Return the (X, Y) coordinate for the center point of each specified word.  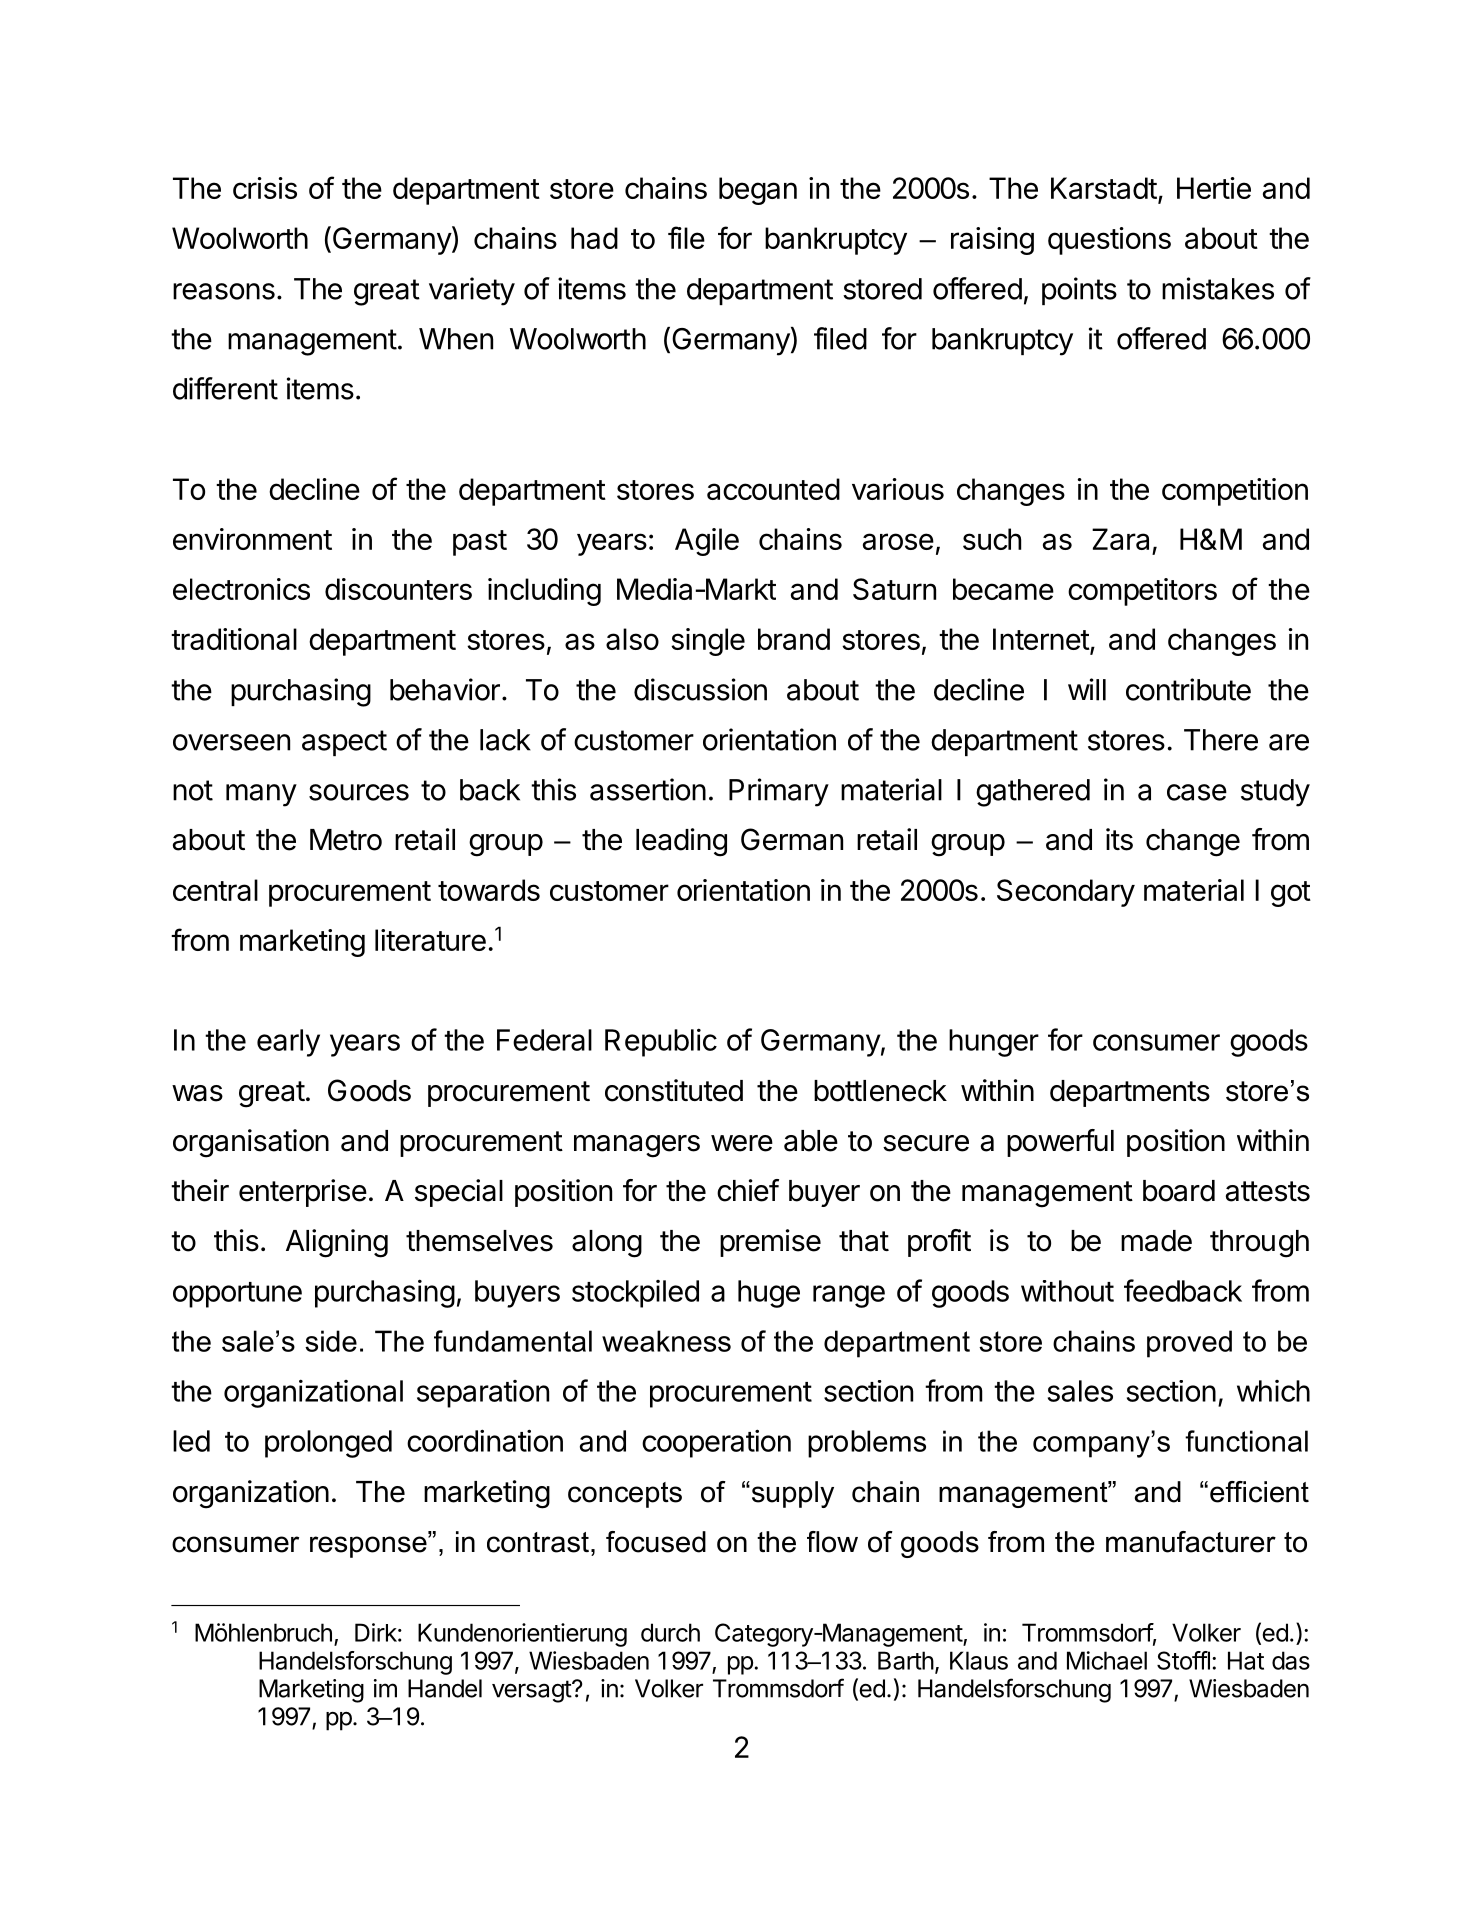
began (758, 191)
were (742, 1143)
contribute (1188, 689)
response (369, 1547)
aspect (344, 743)
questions (1109, 241)
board (1179, 1191)
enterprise (303, 1193)
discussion (700, 689)
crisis (265, 188)
